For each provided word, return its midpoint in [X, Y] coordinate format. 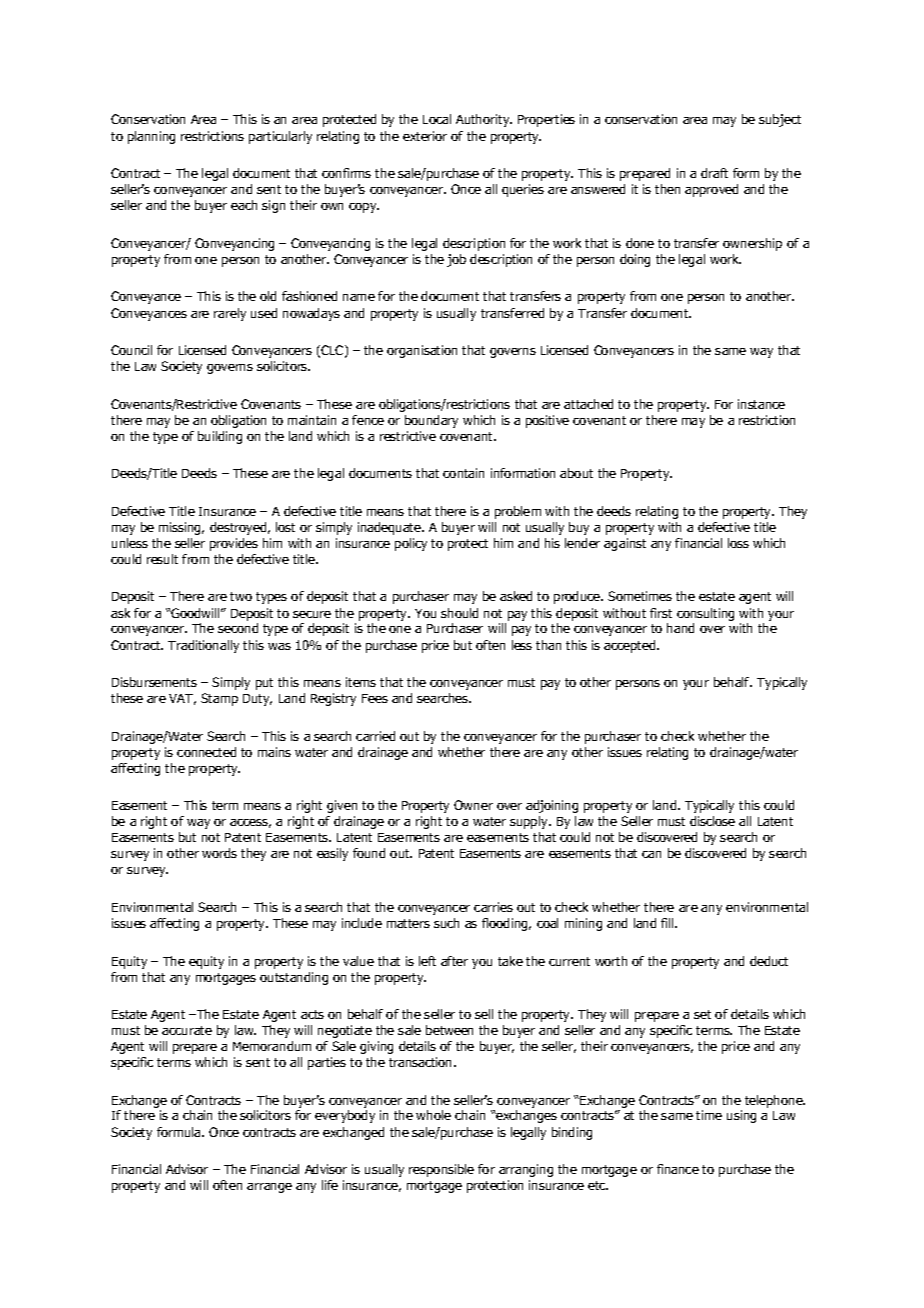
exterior [425, 136]
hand [680, 628]
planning [151, 137]
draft [714, 173]
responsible [441, 1170]
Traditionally [203, 646]
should [459, 613]
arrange [269, 1188]
